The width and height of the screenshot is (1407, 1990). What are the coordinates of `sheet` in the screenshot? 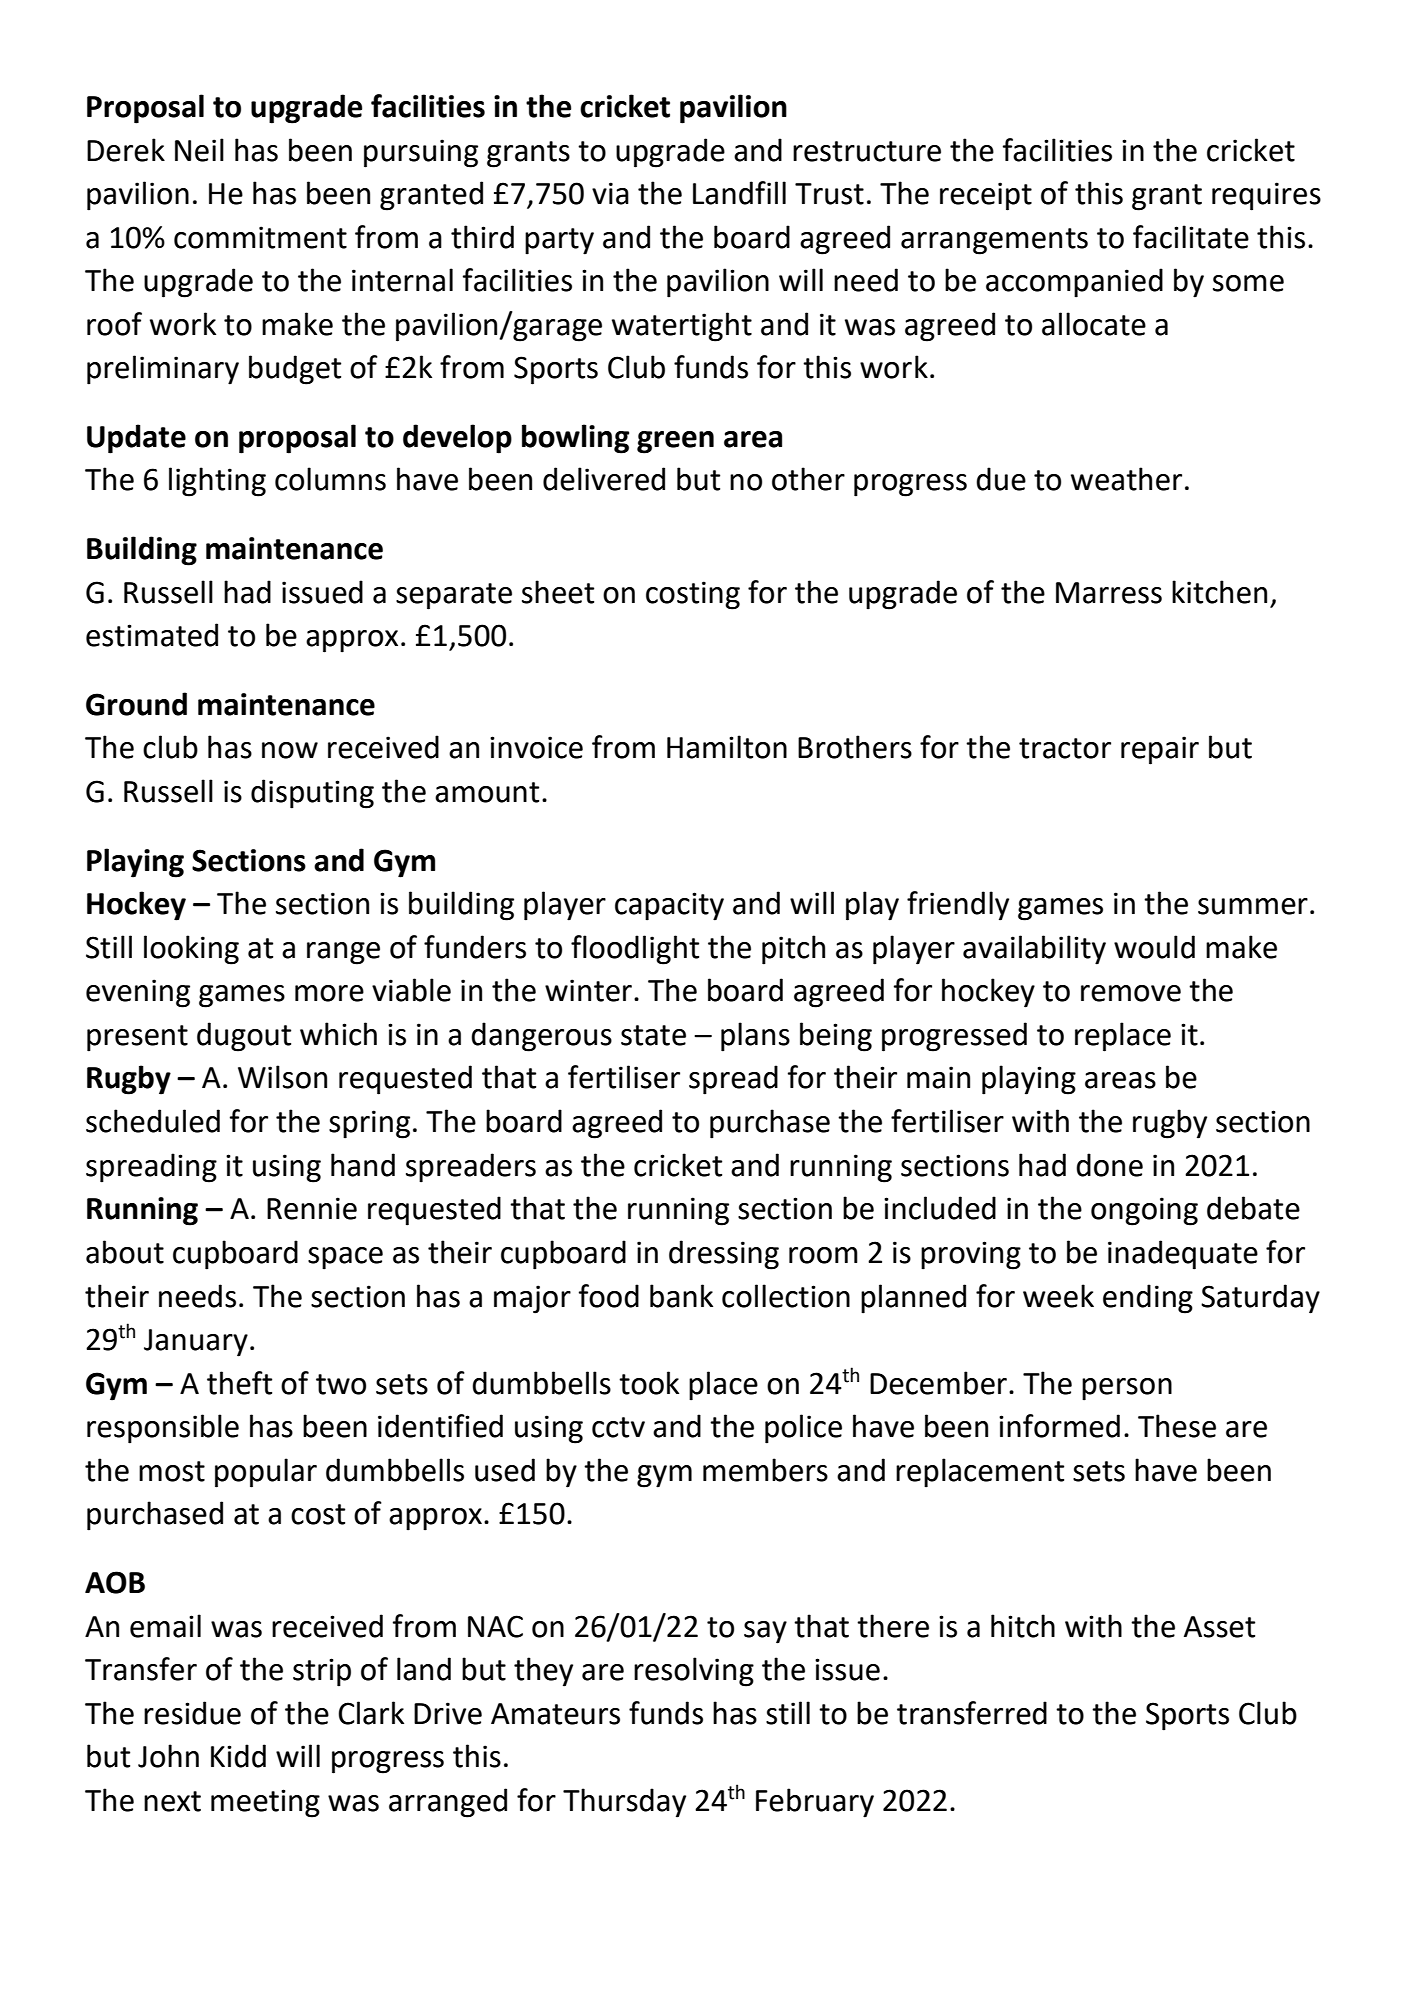 It's located at (558, 592).
